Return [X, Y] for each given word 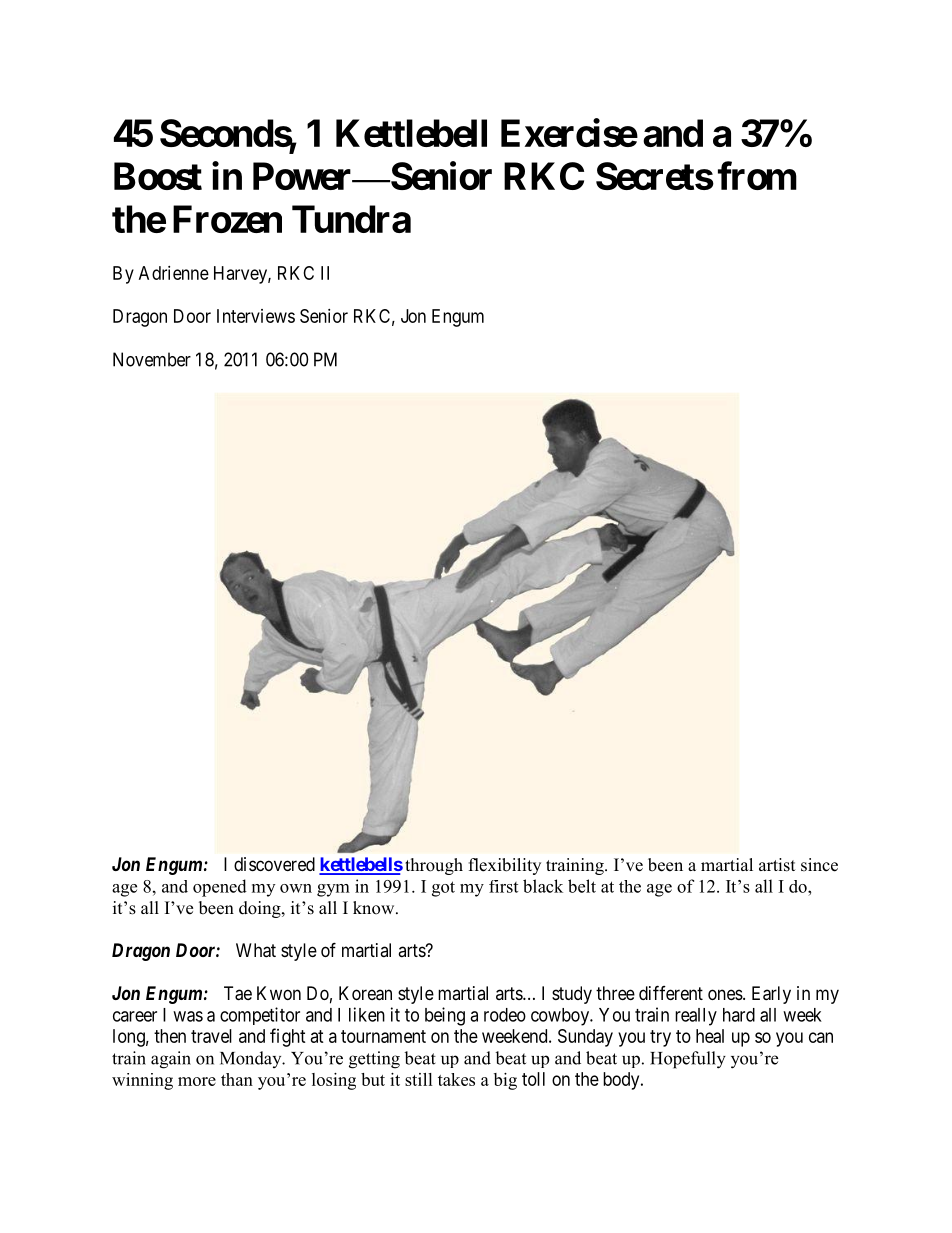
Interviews [256, 316]
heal [710, 1036]
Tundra [351, 219]
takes [456, 1079]
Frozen [227, 219]
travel [211, 1036]
